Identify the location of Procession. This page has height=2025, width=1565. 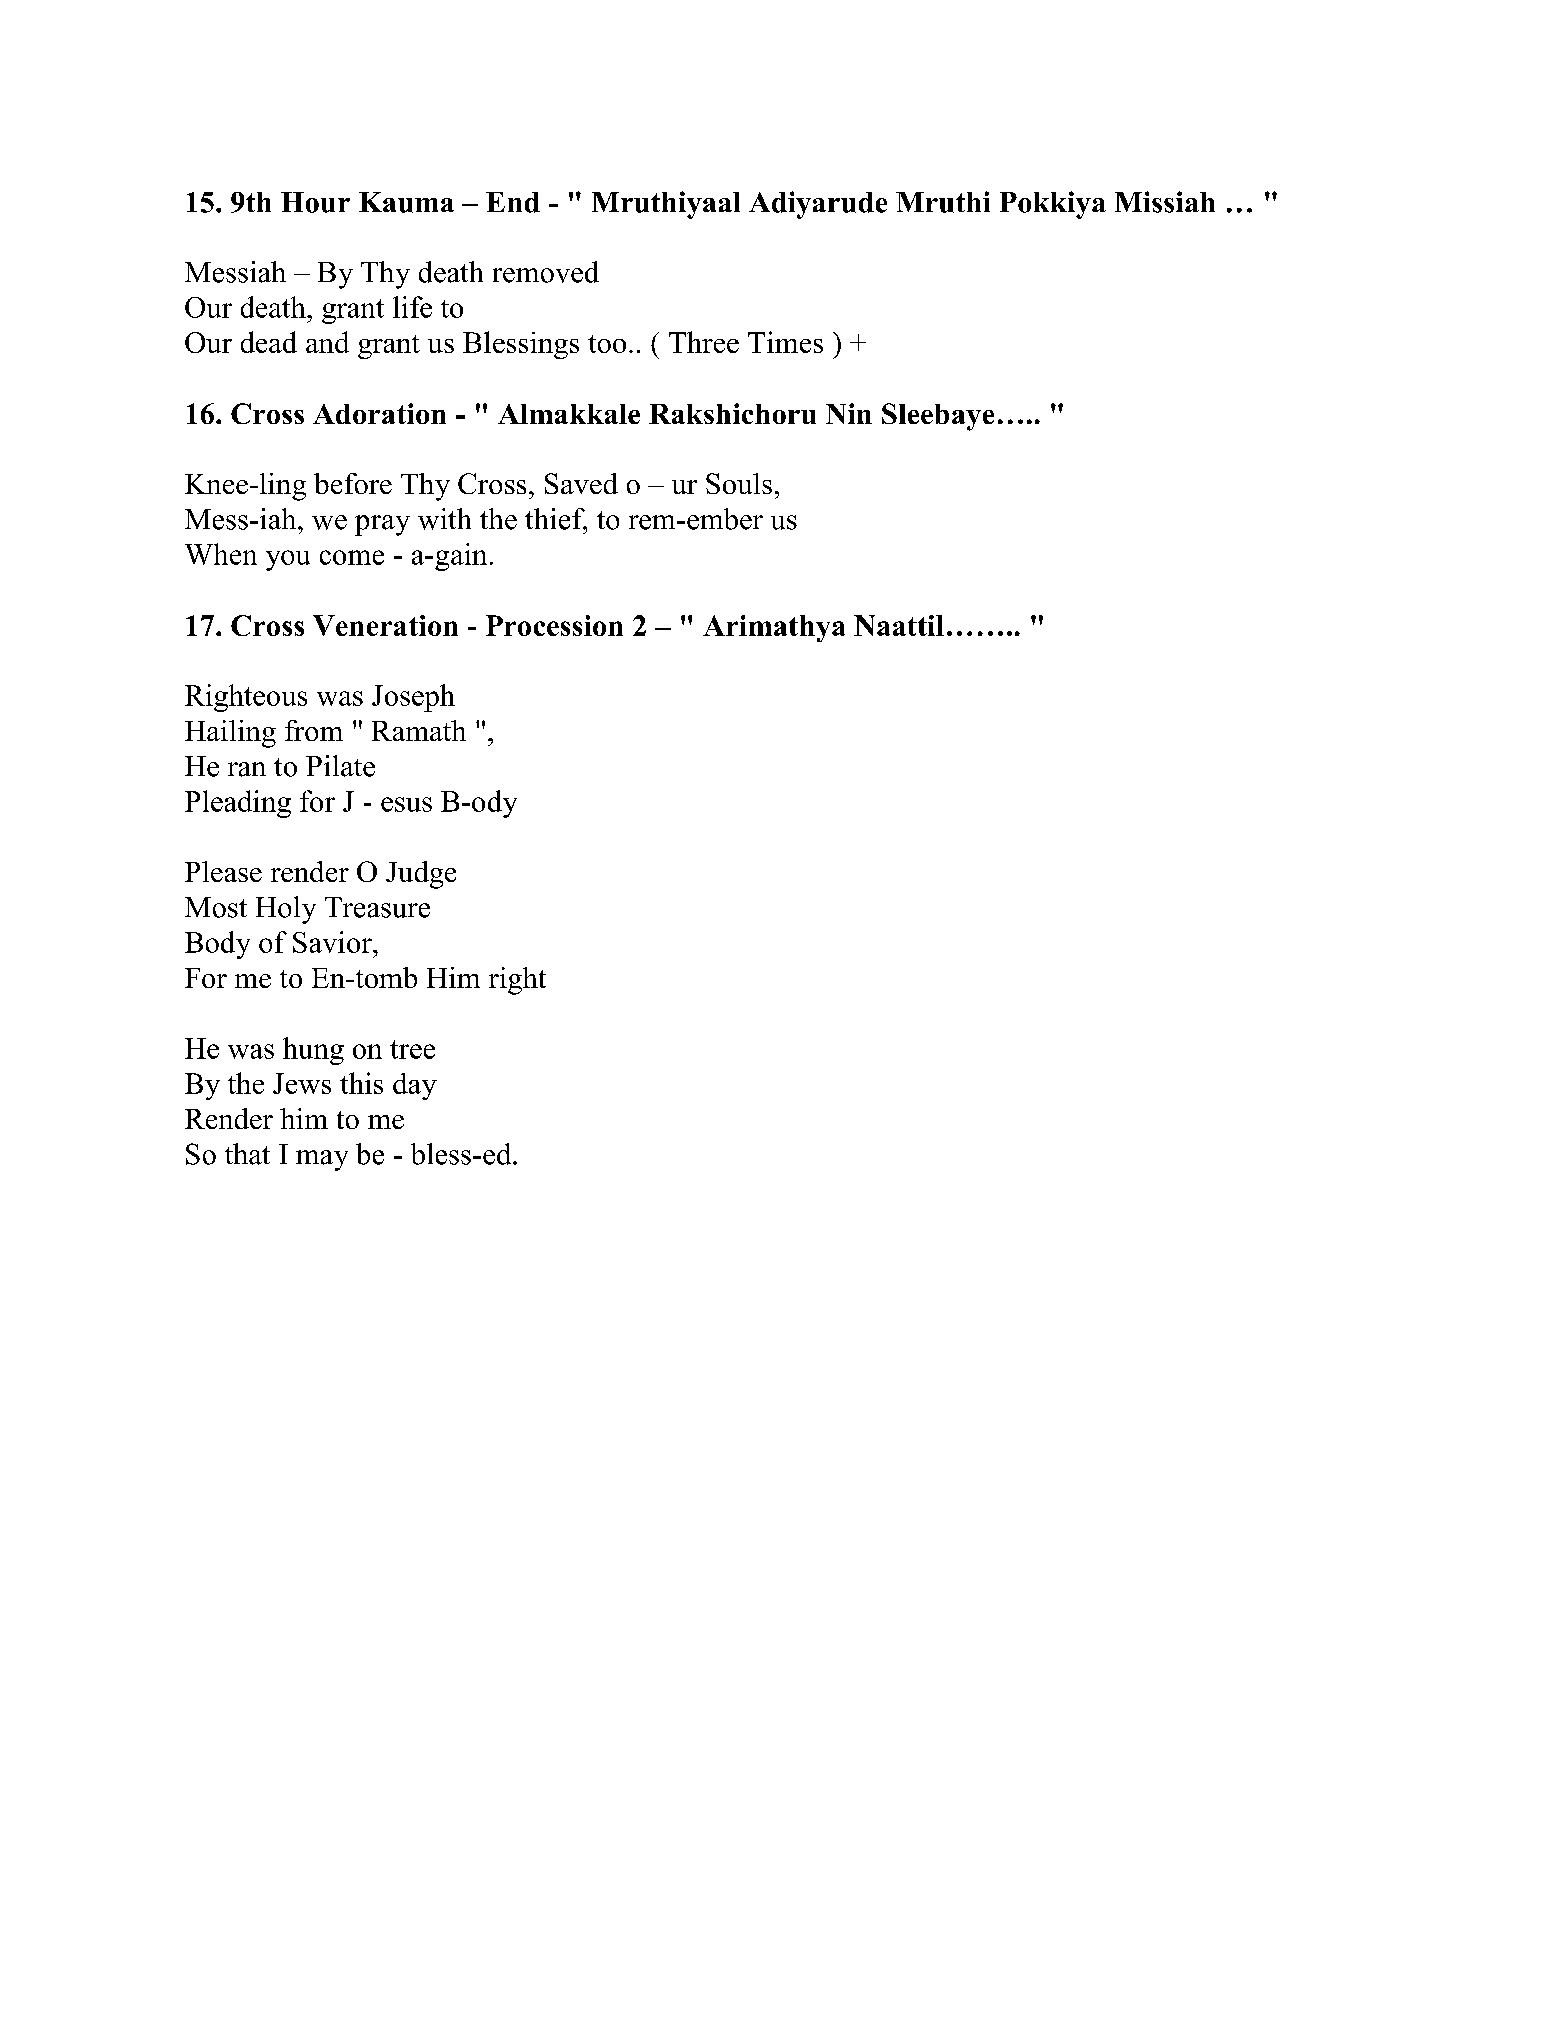
(554, 625).
